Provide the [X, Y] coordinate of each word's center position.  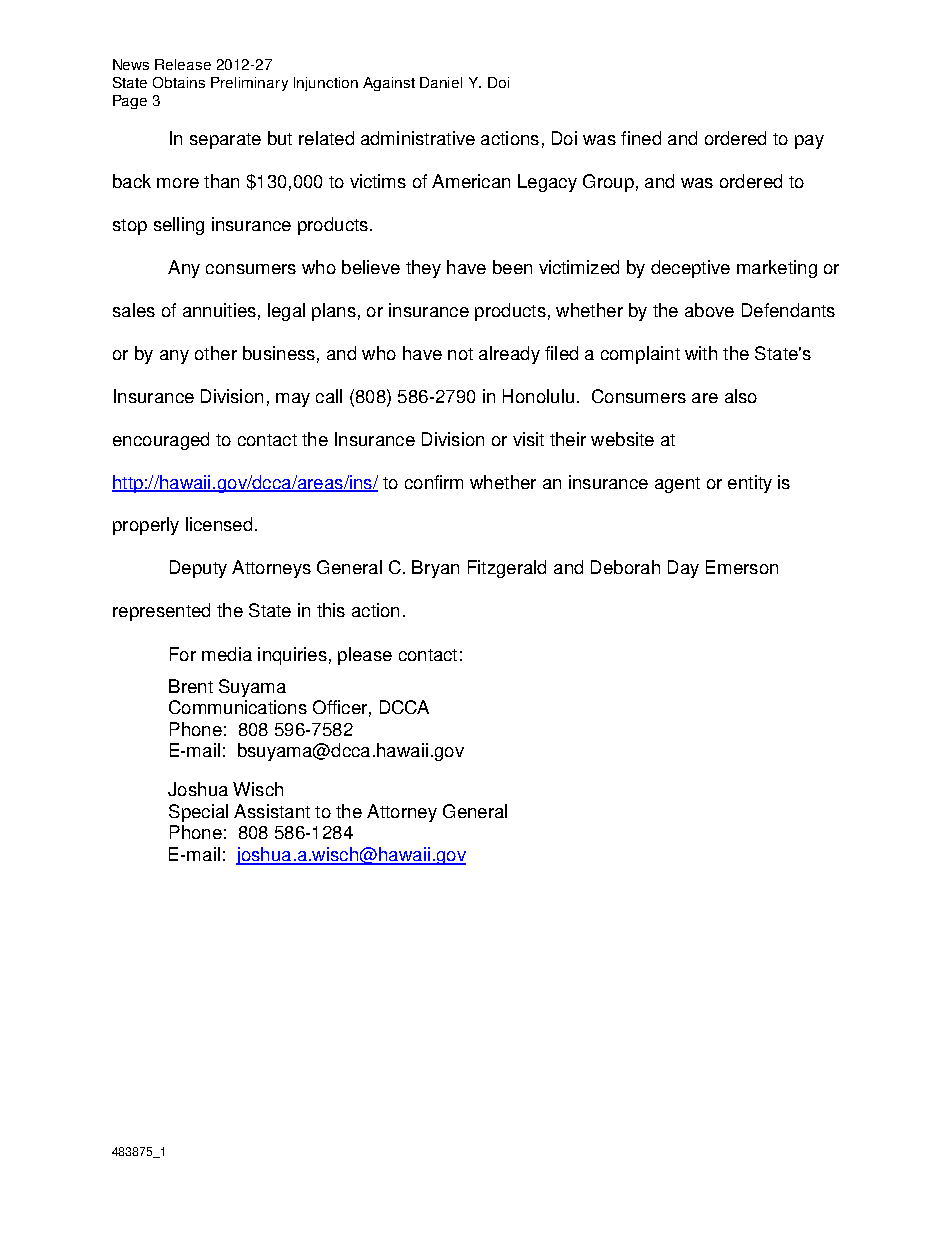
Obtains [179, 82]
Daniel [441, 82]
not [460, 354]
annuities [219, 310]
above [709, 310]
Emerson [742, 567]
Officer [340, 707]
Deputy [198, 569]
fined [641, 138]
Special [198, 813]
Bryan [435, 569]
